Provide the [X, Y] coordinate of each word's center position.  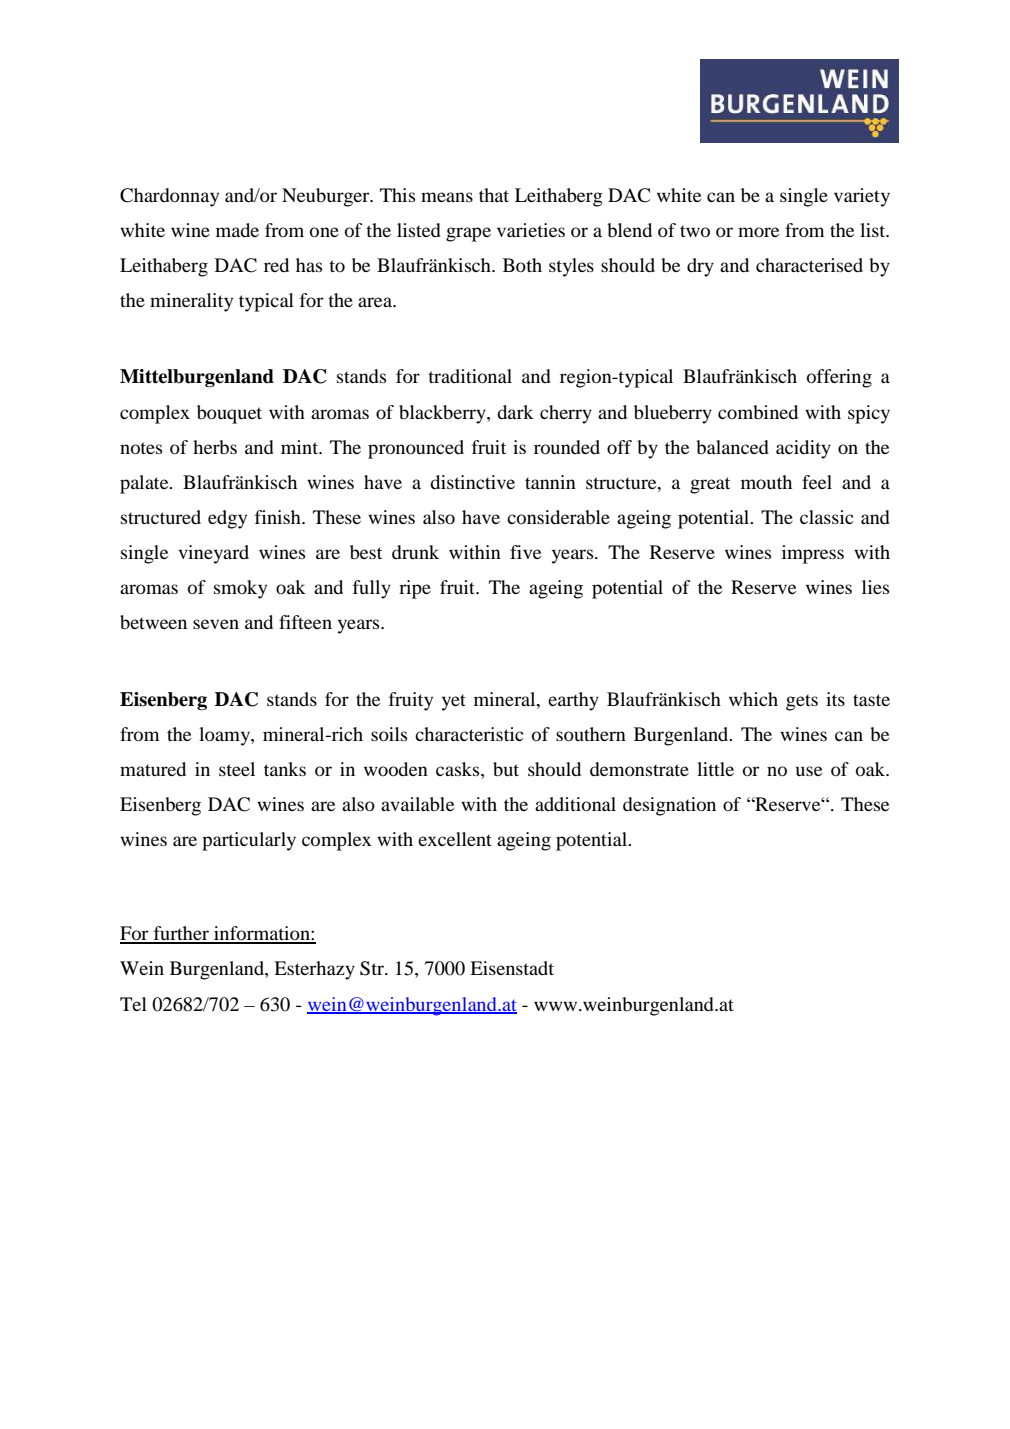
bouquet [229, 414]
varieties [531, 230]
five [525, 552]
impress [813, 554]
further [181, 934]
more [758, 232]
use [809, 771]
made [237, 230]
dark [515, 412]
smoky [240, 589]
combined [758, 412]
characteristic [469, 734]
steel [237, 769]
